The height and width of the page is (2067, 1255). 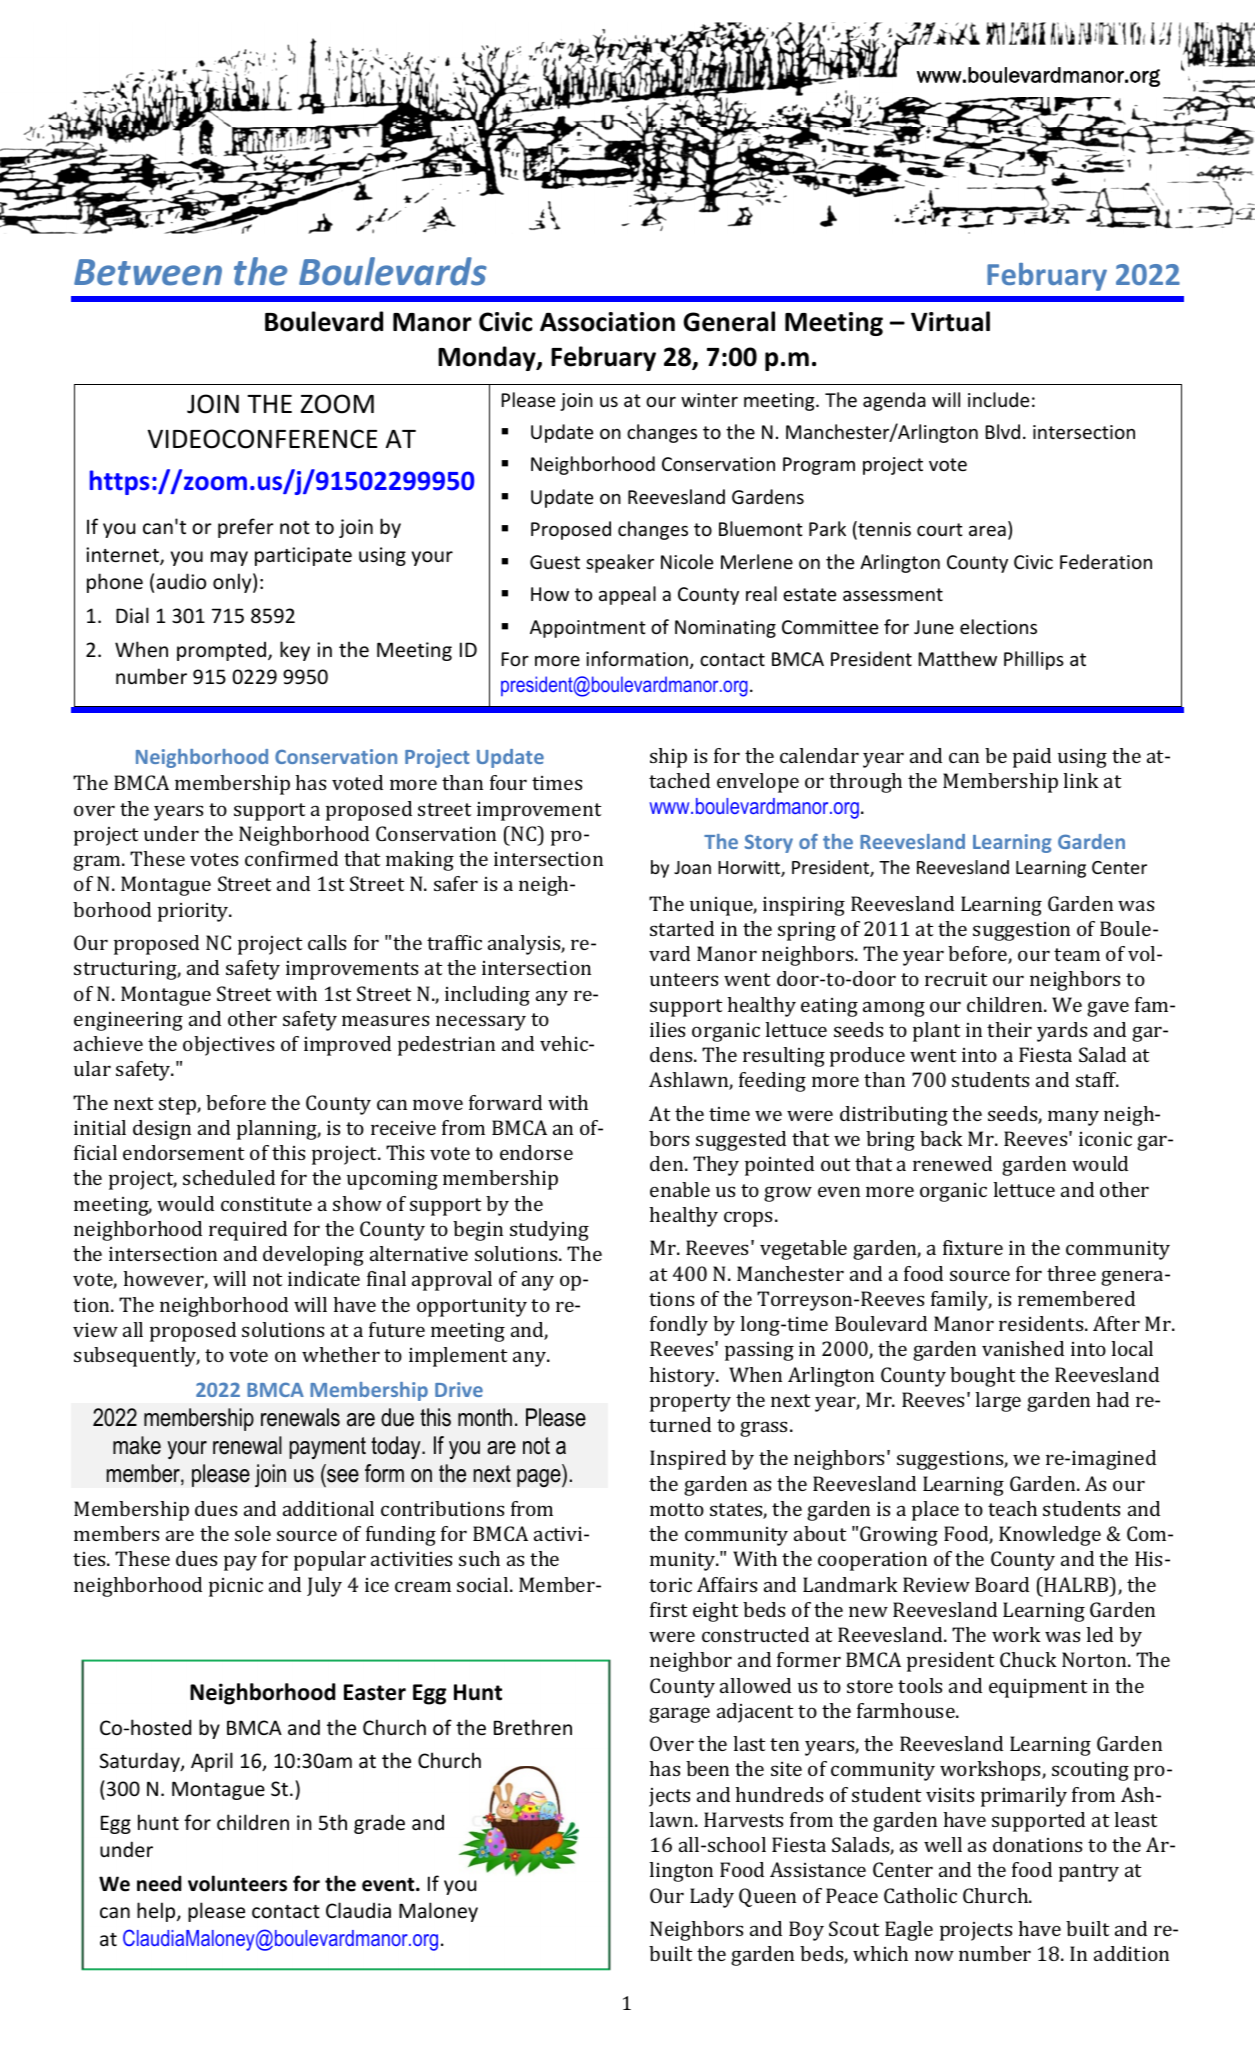 I want to click on many, so click(x=1073, y=1118).
